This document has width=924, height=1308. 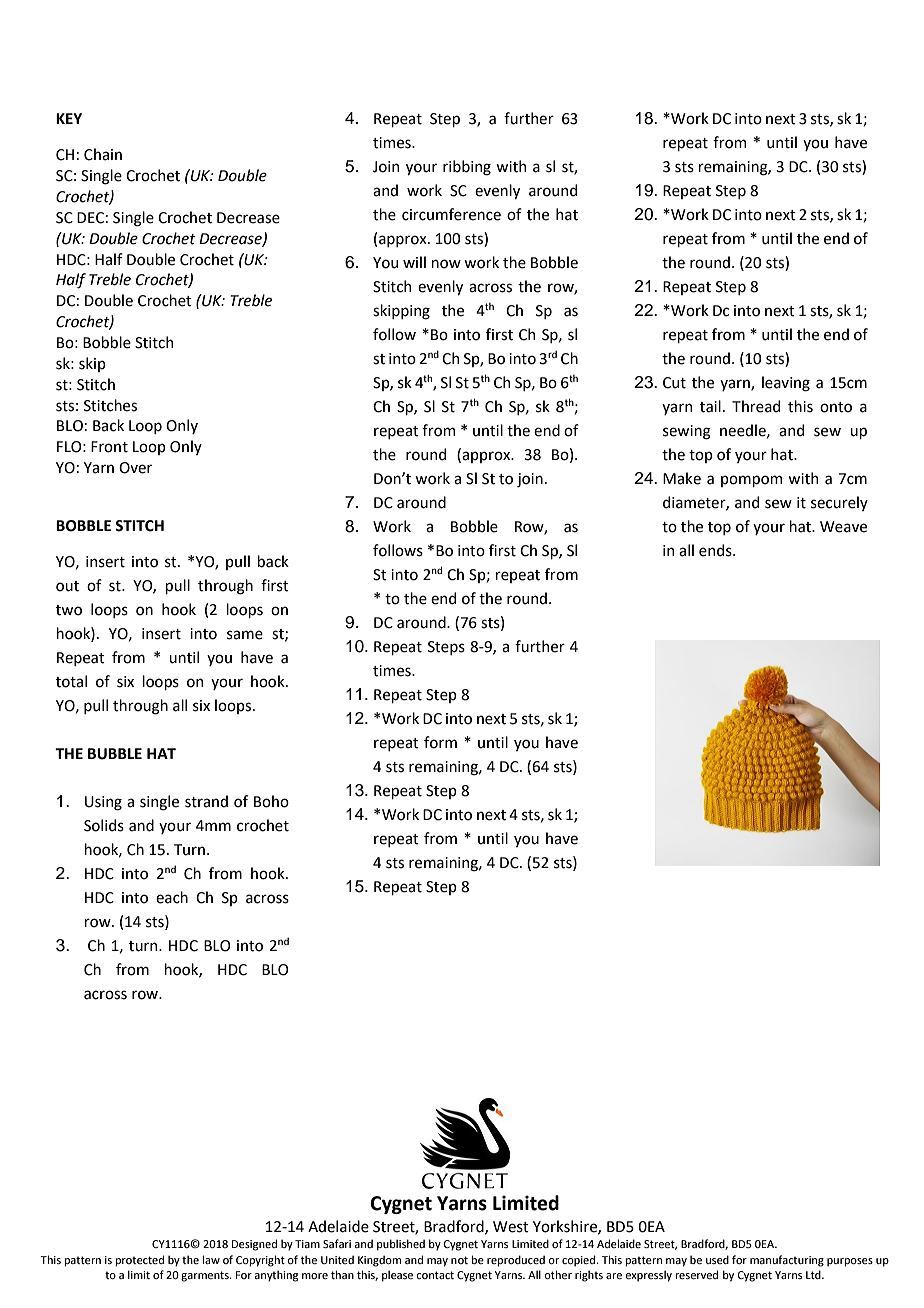 I want to click on ribbing, so click(x=467, y=168).
